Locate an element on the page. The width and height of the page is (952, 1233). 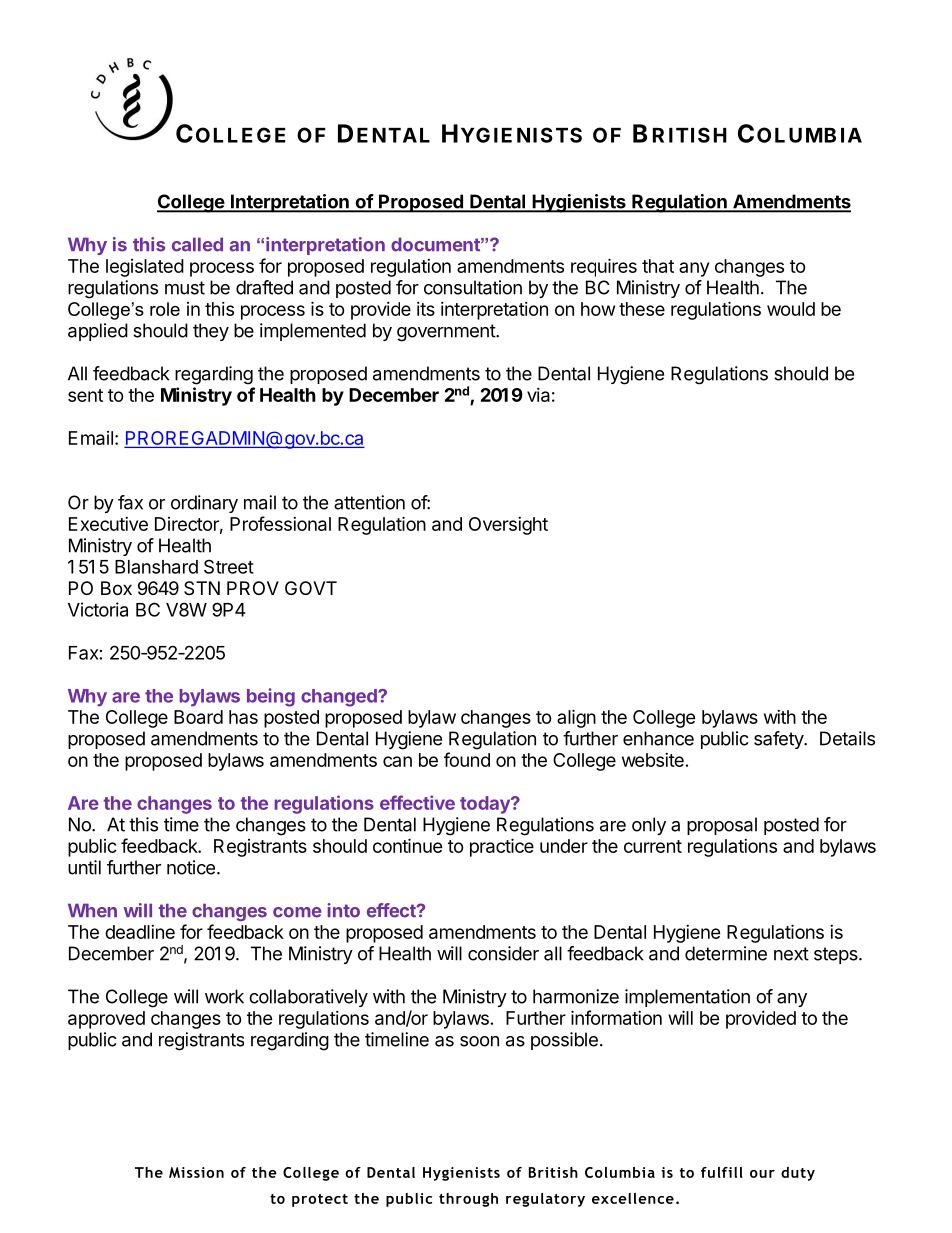
would is located at coordinates (791, 309).
